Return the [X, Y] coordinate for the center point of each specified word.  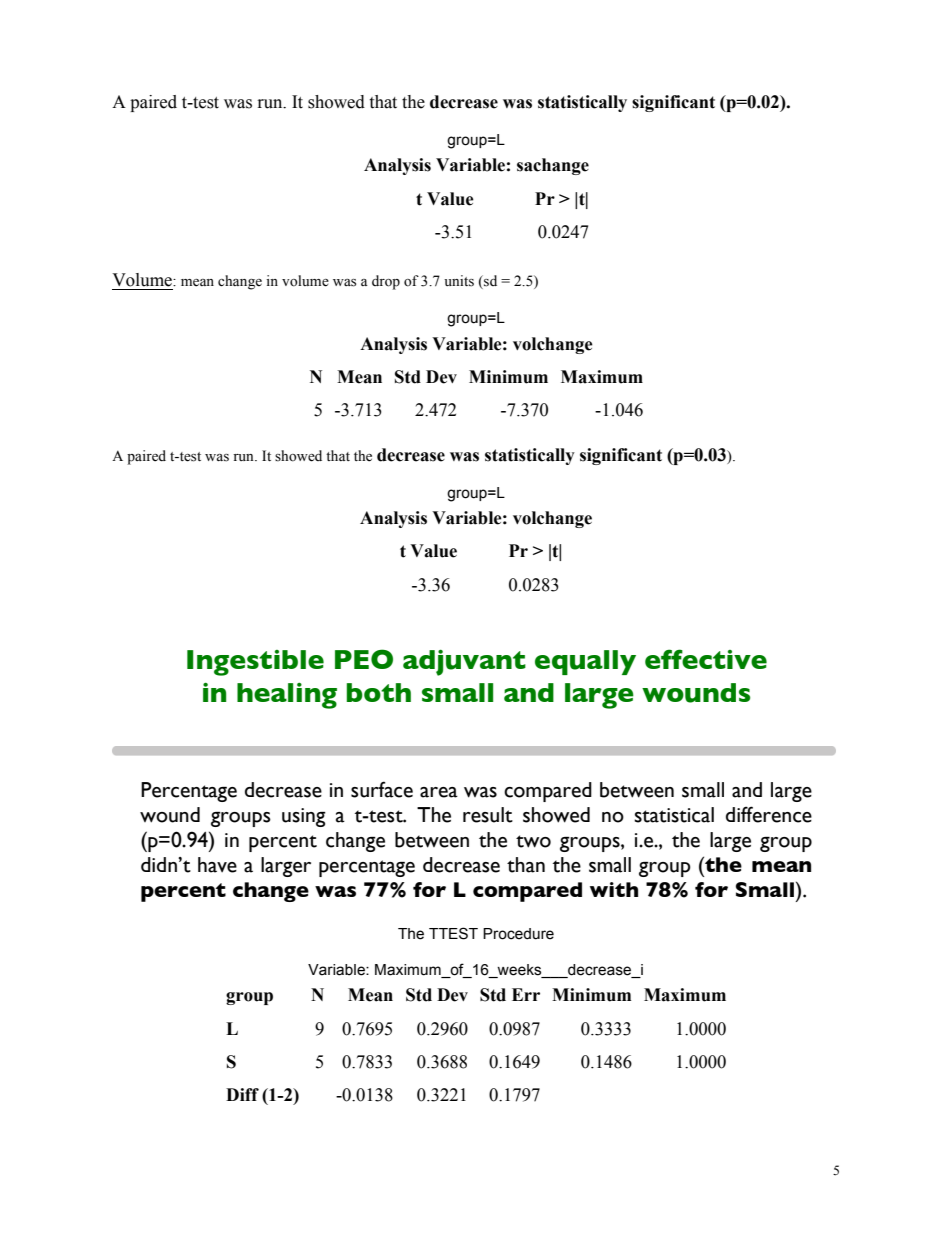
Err [526, 994]
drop [386, 282]
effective [706, 659]
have [217, 865]
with [614, 889]
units [459, 281]
